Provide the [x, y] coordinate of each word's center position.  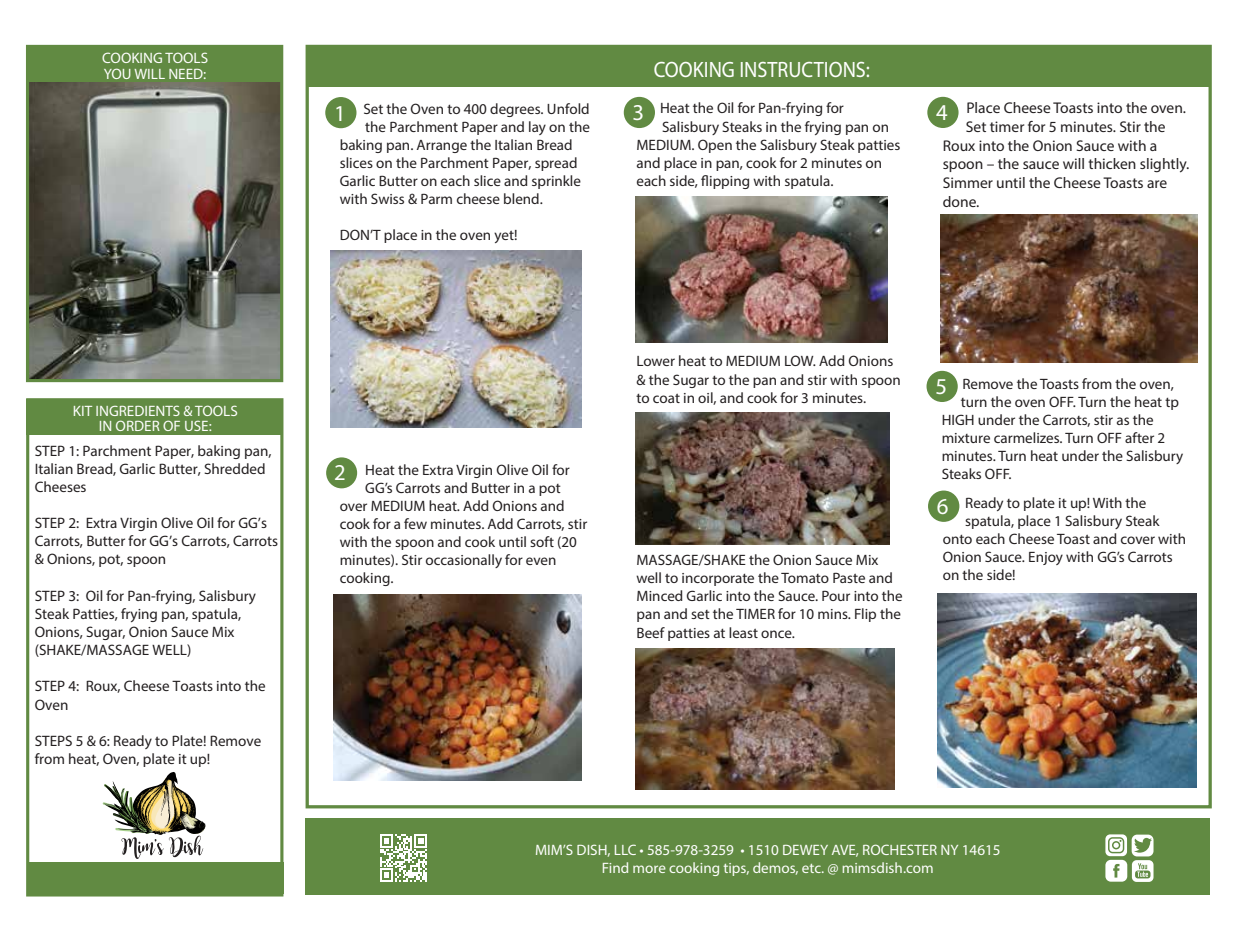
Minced [660, 595]
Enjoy [1046, 558]
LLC [625, 849]
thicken [1112, 163]
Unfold [568, 108]
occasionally [464, 561]
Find [615, 867]
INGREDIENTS [138, 410]
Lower [656, 361]
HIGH [958, 419]
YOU [117, 73]
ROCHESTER [900, 849]
